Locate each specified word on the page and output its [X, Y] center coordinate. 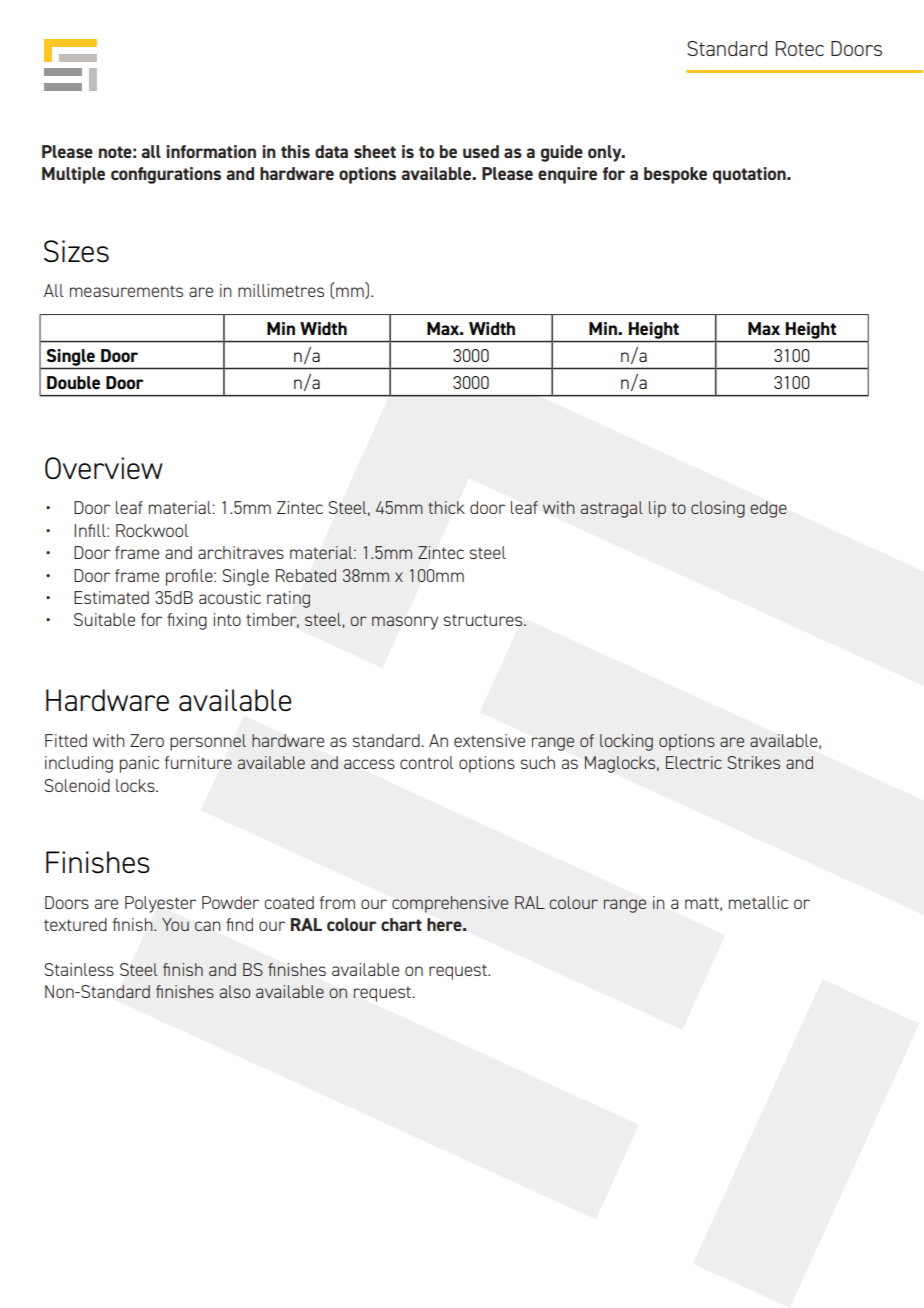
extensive [489, 740]
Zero [147, 740]
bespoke [675, 175]
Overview [104, 468]
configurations [166, 175]
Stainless [79, 969]
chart [401, 924]
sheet [375, 151]
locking [626, 742]
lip [657, 509]
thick [446, 507]
